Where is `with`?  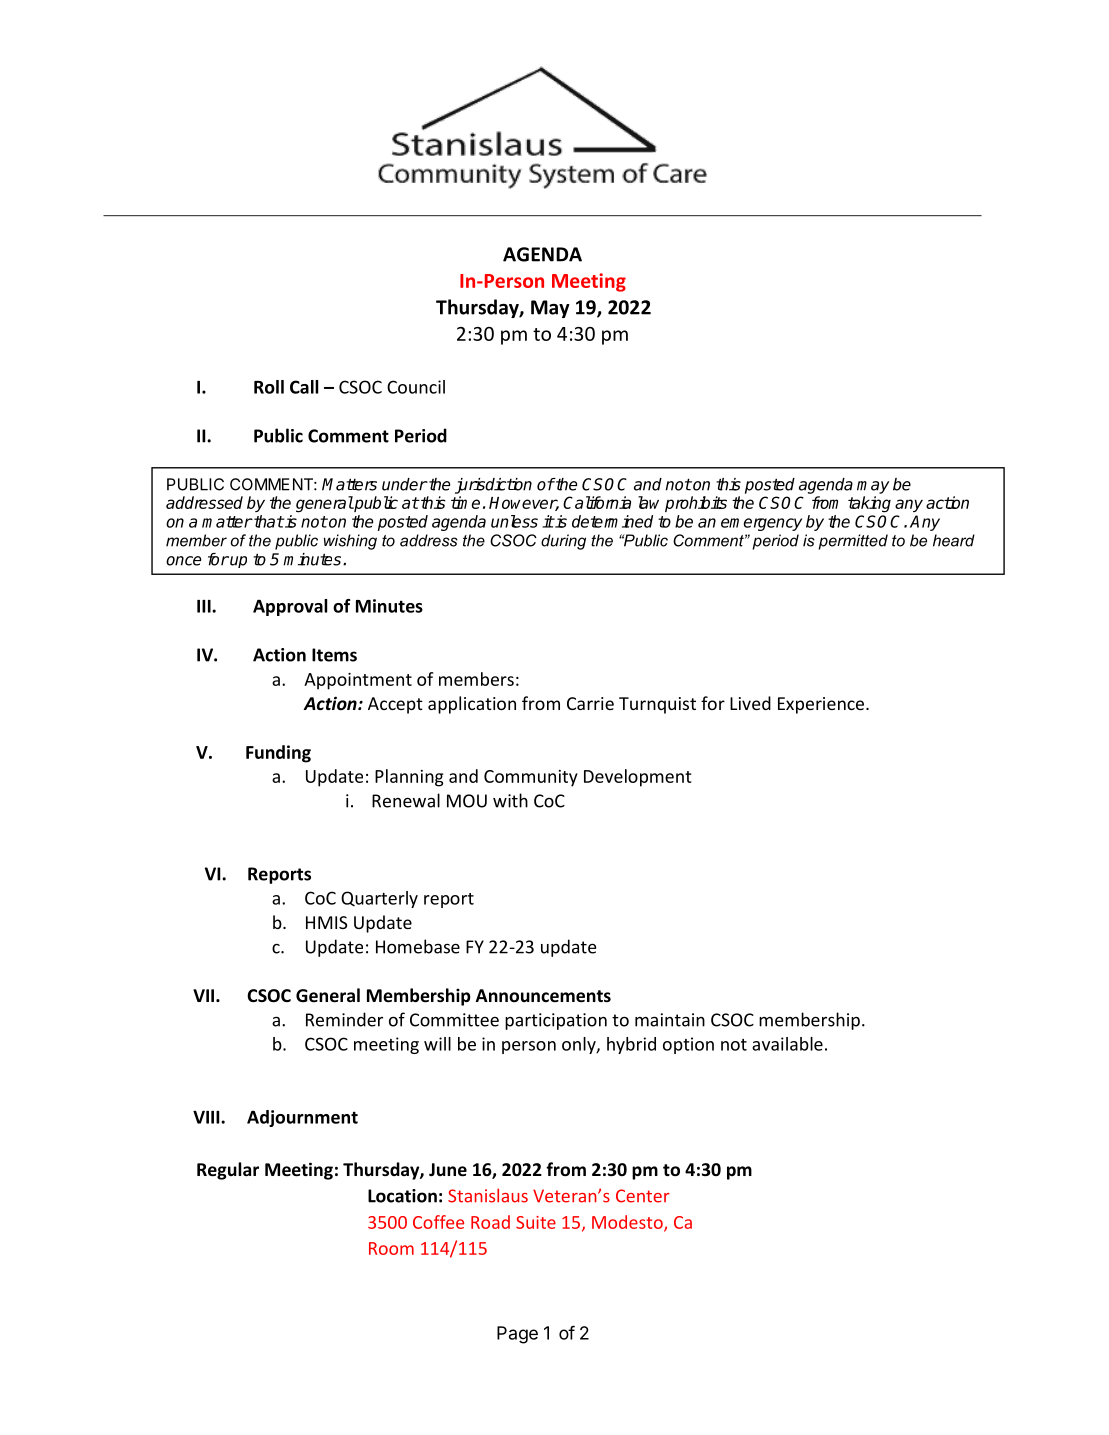
with is located at coordinates (510, 800).
